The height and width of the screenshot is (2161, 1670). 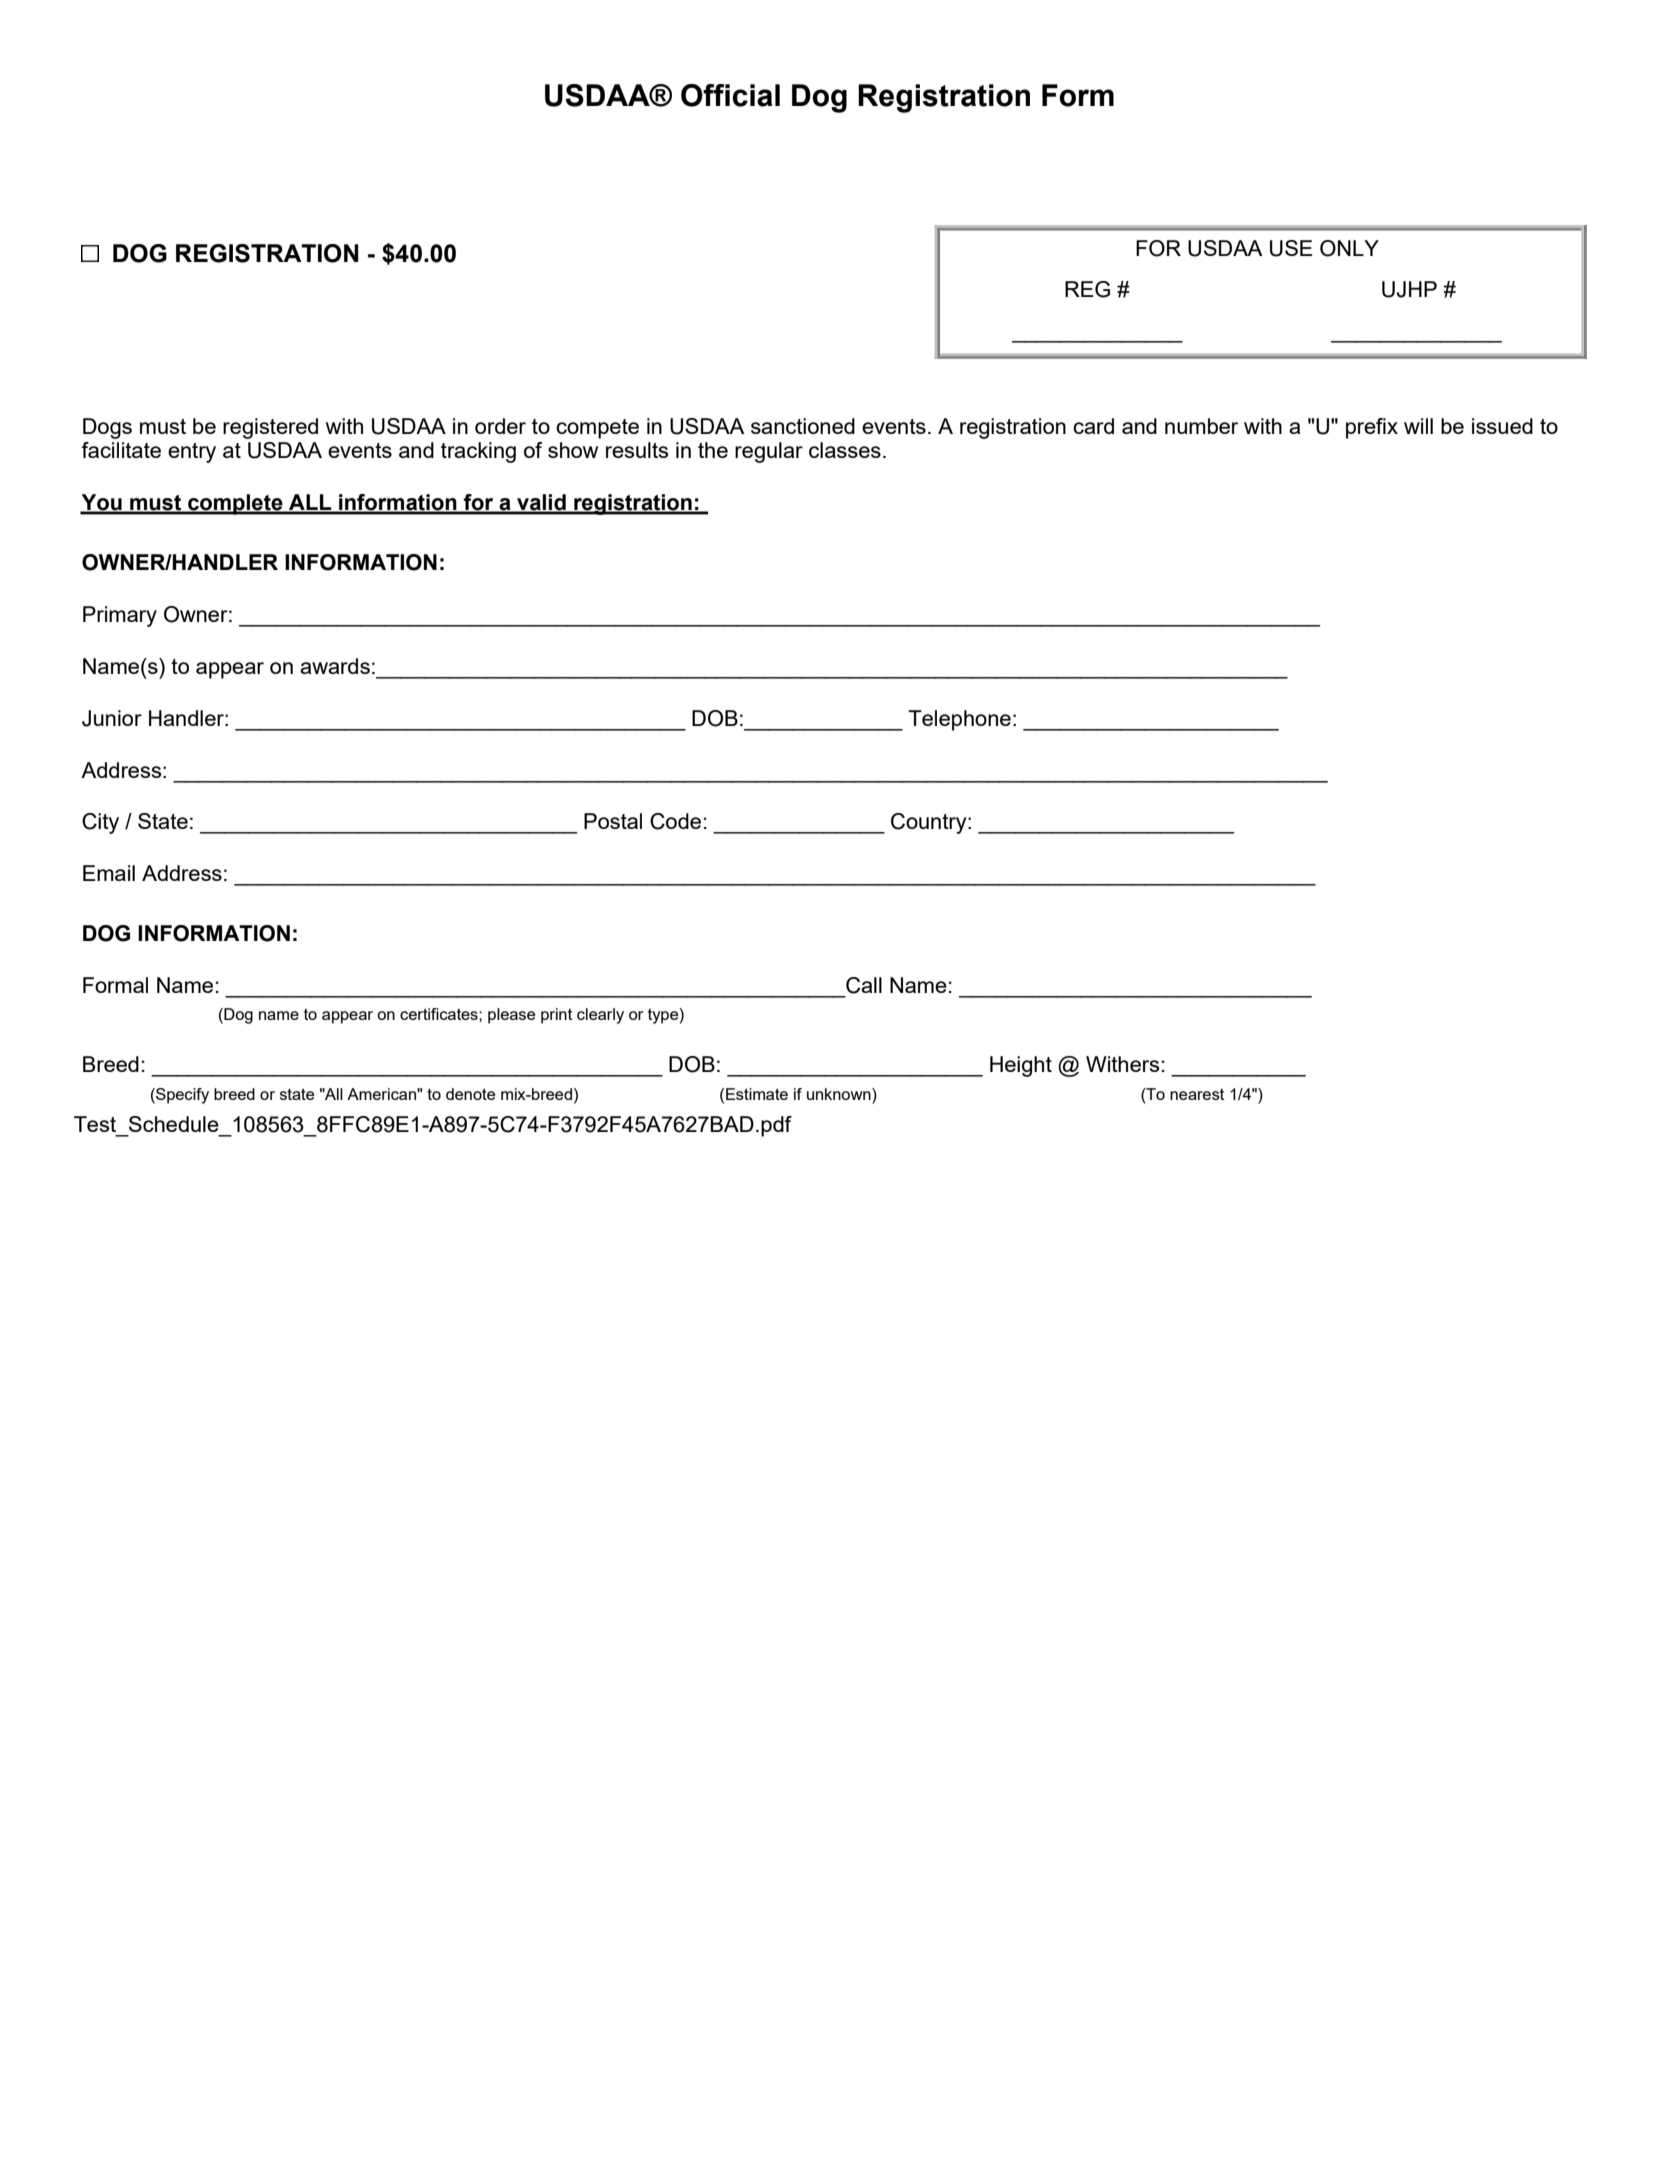 What do you see at coordinates (270, 428) in the screenshot?
I see `registered` at bounding box center [270, 428].
